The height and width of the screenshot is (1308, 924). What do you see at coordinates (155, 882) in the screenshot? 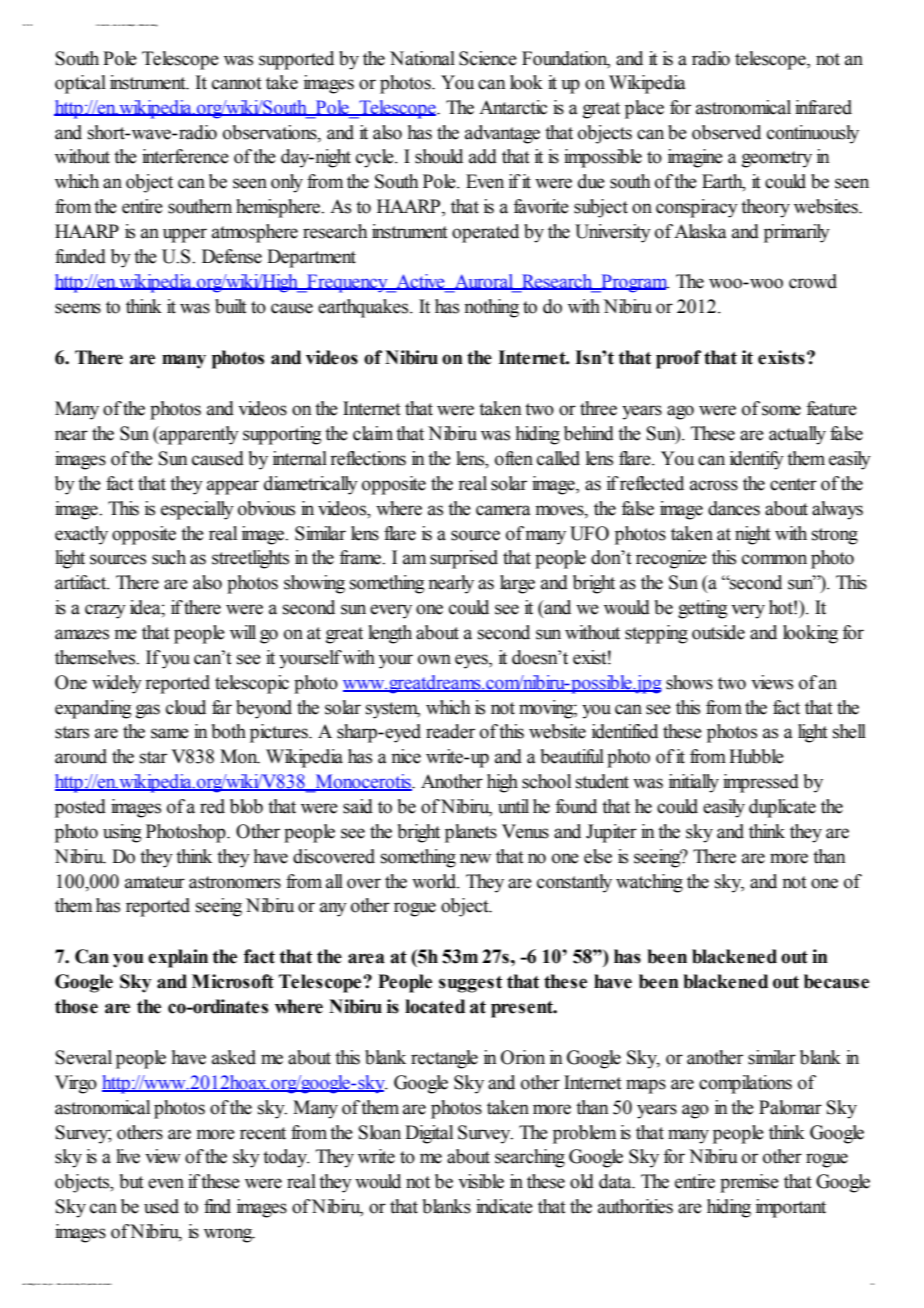
I see `amateur` at bounding box center [155, 882].
